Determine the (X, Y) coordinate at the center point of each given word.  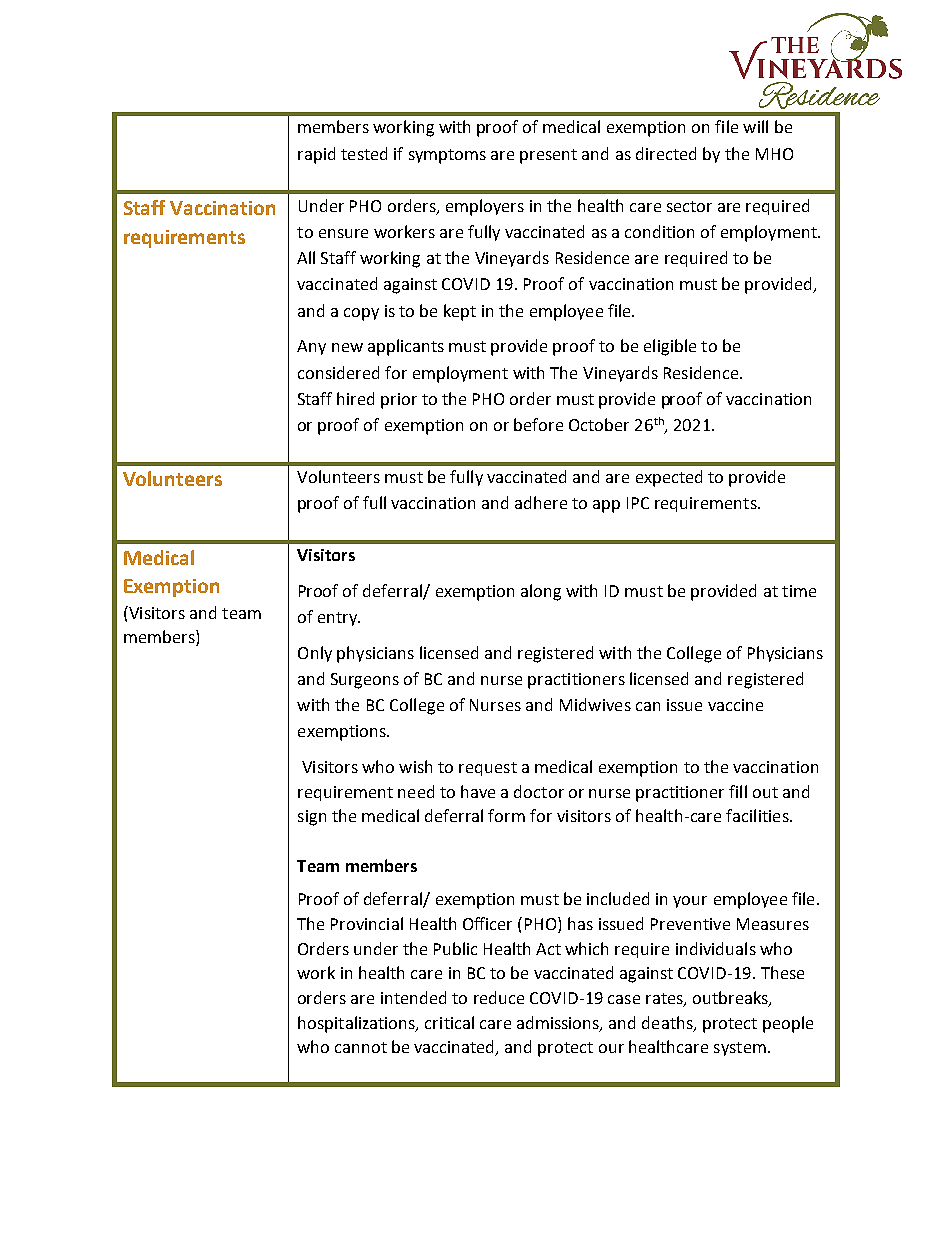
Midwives (595, 704)
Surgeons (365, 681)
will (755, 126)
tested (364, 153)
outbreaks (731, 999)
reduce (499, 997)
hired (355, 398)
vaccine (735, 705)
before (538, 424)
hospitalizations (358, 1024)
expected (669, 478)
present (548, 156)
